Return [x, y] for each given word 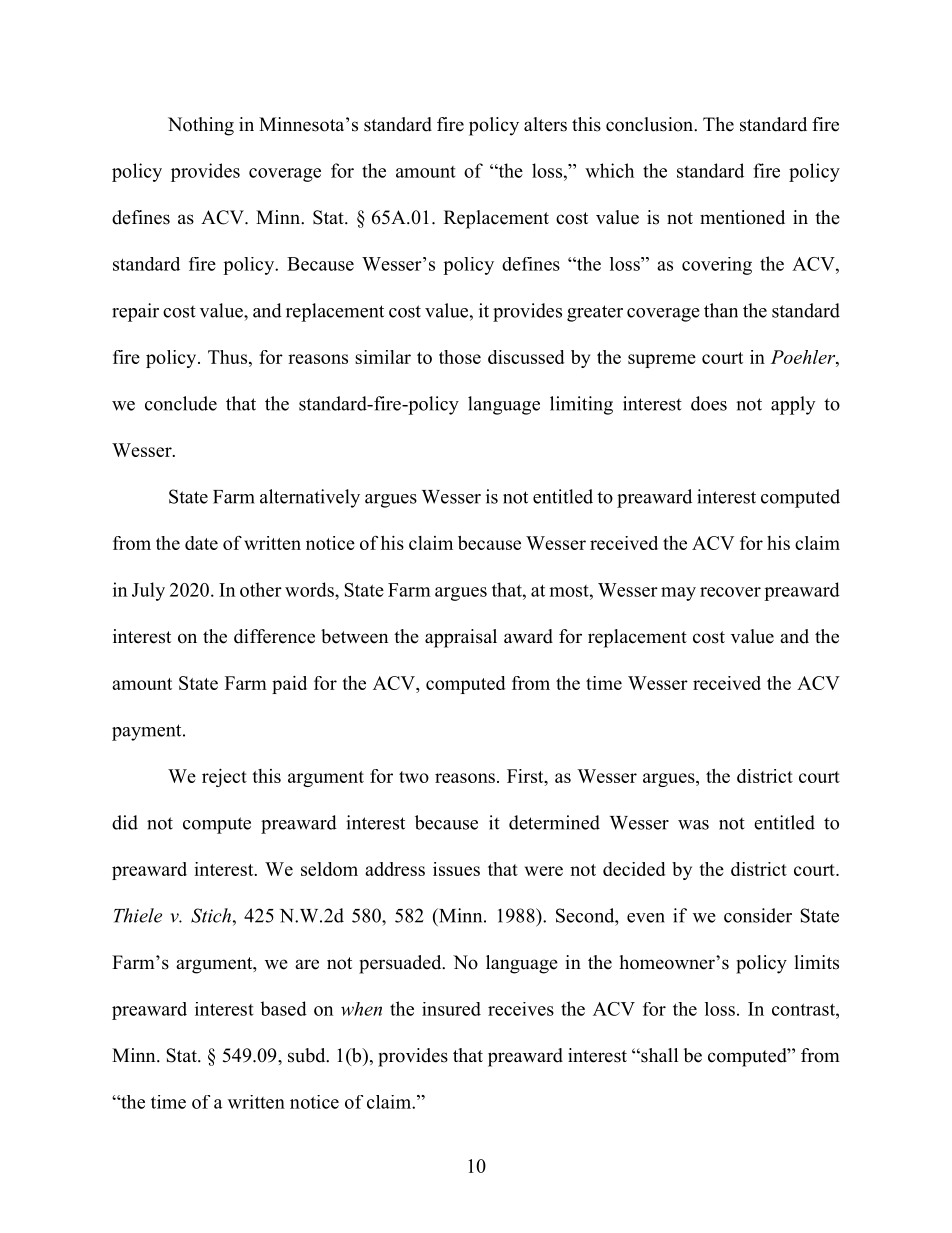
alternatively [310, 498]
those [460, 357]
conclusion [651, 124]
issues [456, 869]
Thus [227, 357]
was [693, 825]
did [125, 822]
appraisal [461, 638]
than [721, 310]
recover [730, 592]
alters [545, 124]
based [283, 1008]
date [201, 543]
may [678, 594]
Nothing [201, 126]
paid [289, 685]
